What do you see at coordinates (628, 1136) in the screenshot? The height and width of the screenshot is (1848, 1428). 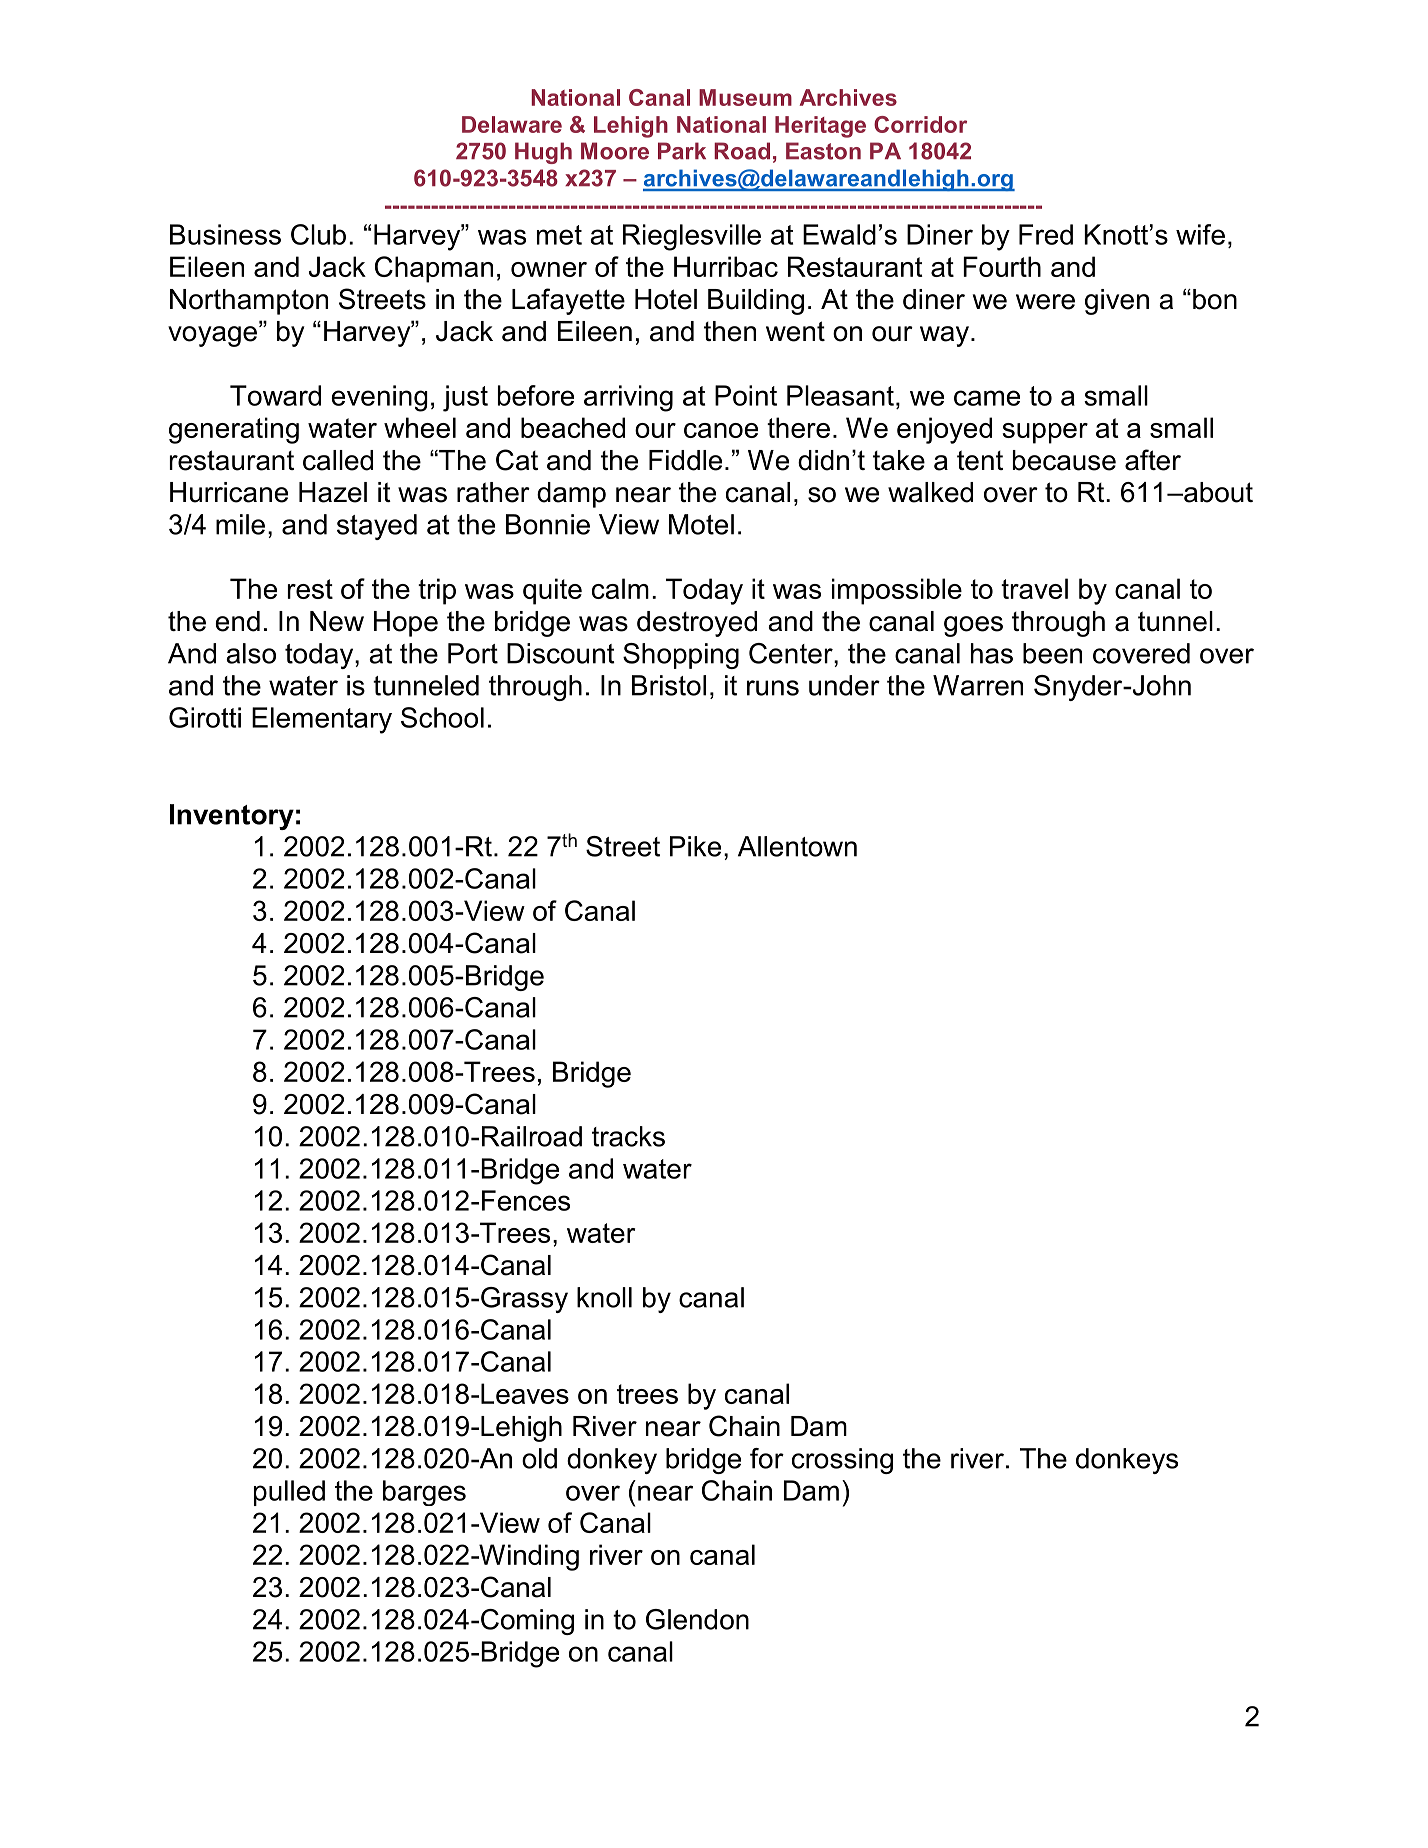 I see `tracks` at bounding box center [628, 1136].
